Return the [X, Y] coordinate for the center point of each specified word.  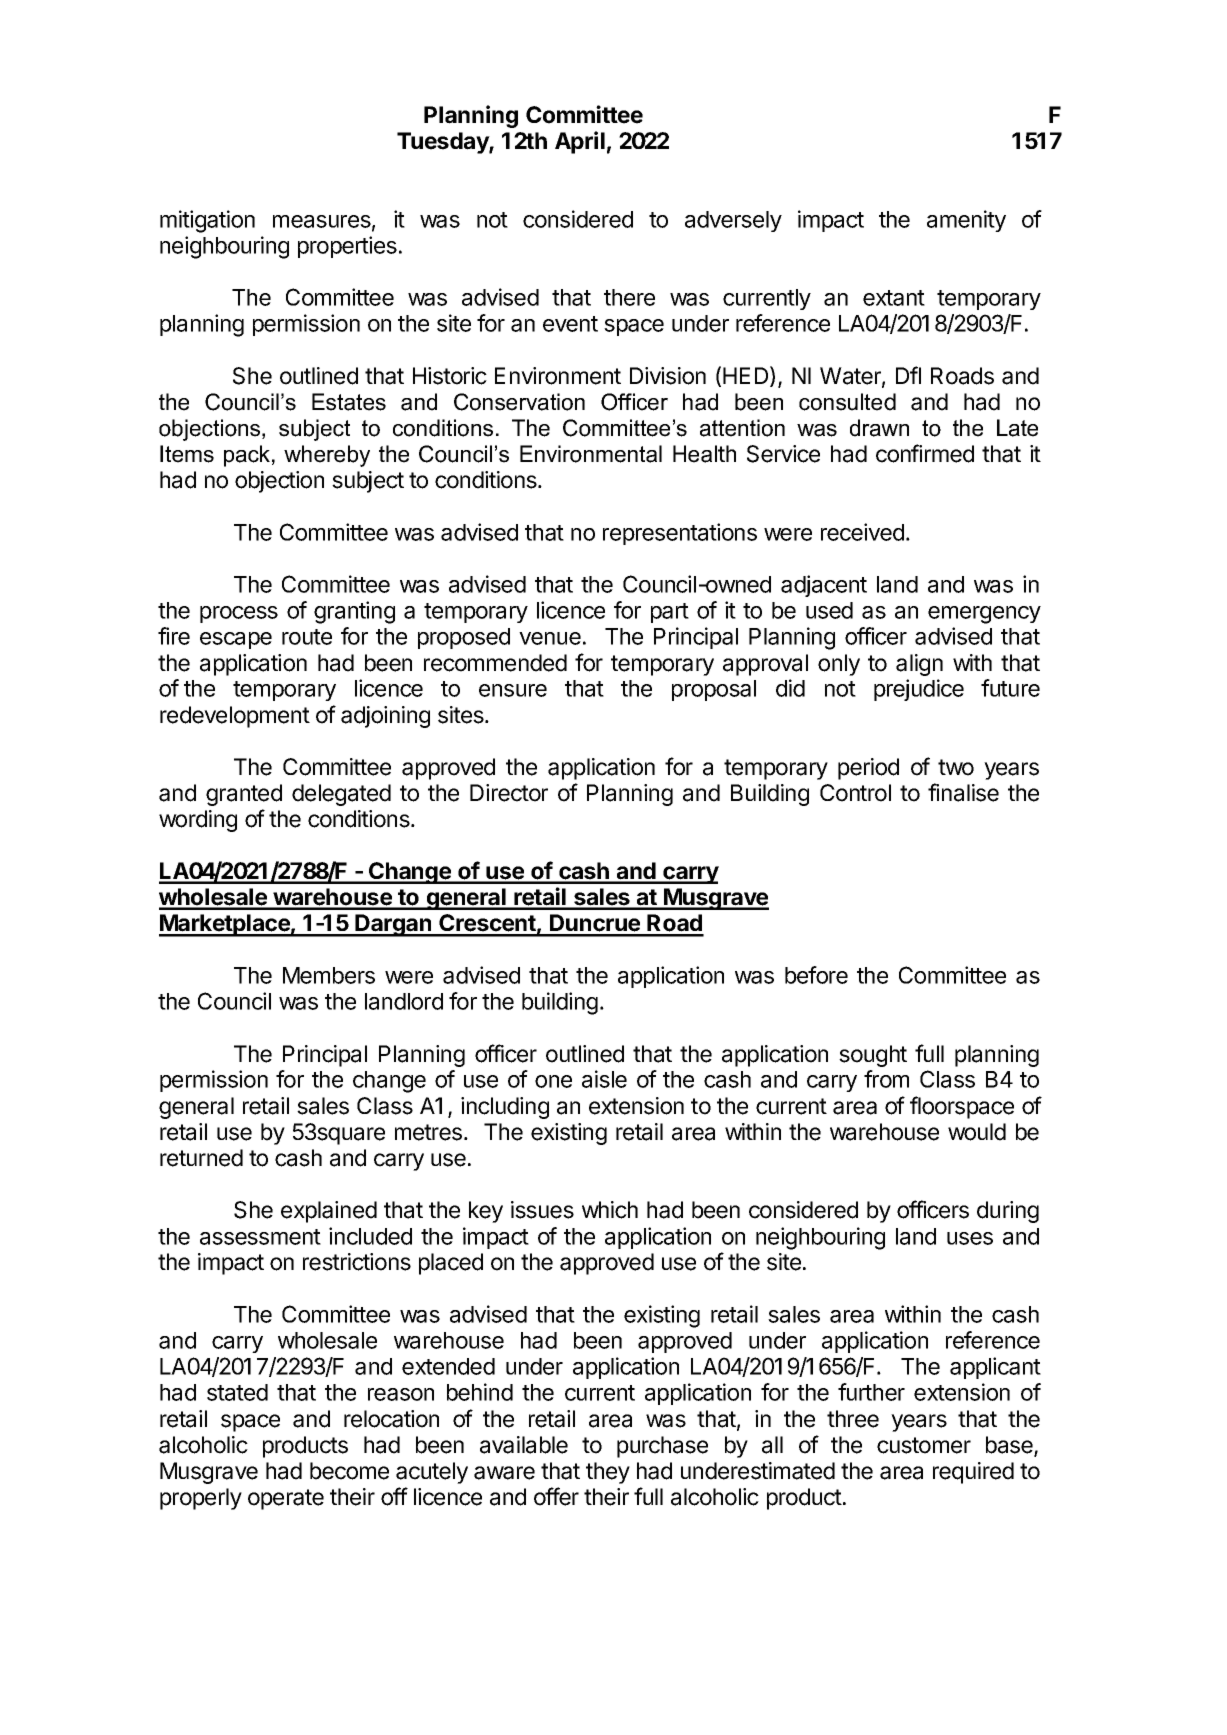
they [608, 1473]
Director [509, 793]
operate [286, 1499]
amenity [966, 221]
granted [244, 795]
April [580, 142]
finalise [963, 792]
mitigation [207, 221]
